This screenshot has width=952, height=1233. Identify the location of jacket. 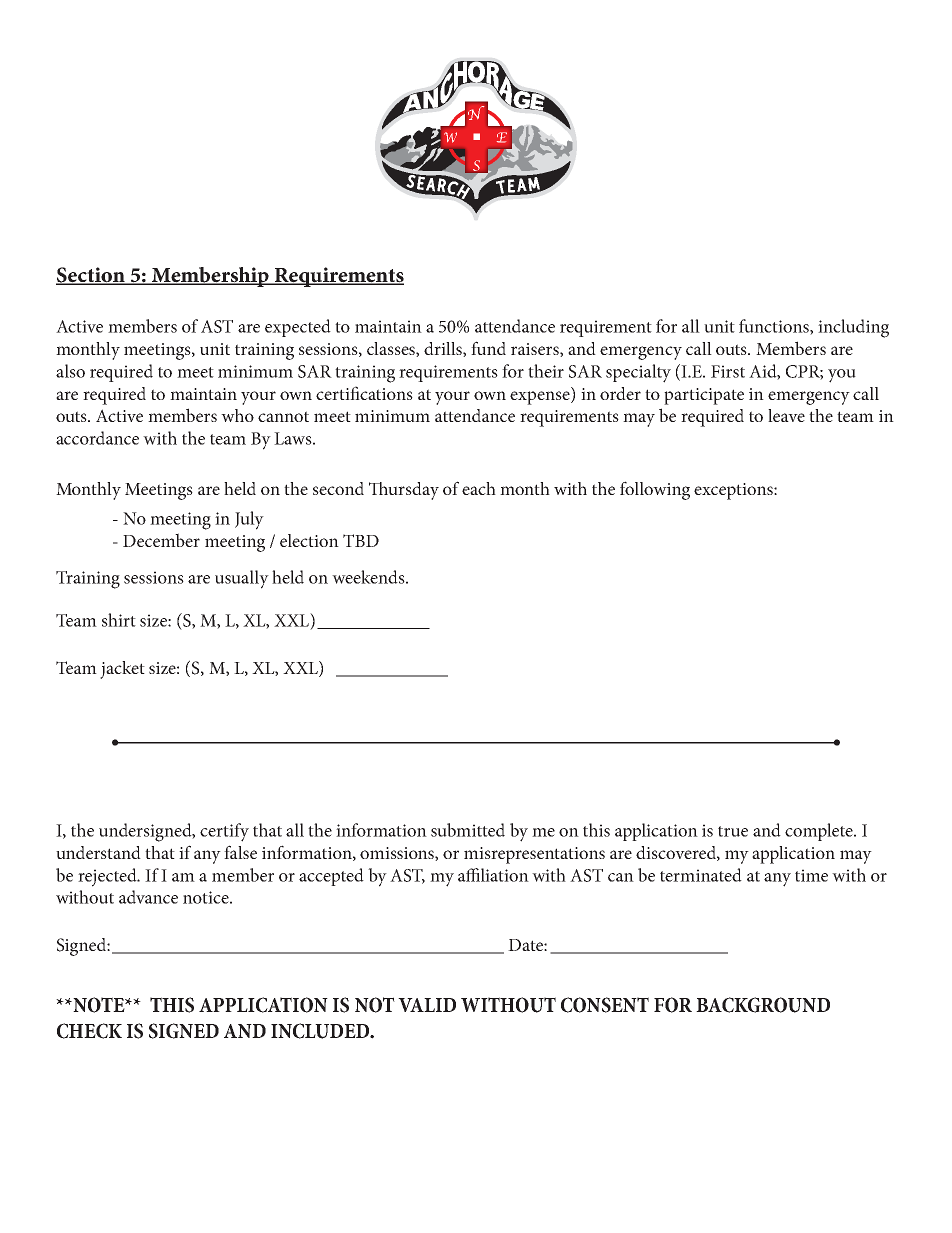
(122, 670).
